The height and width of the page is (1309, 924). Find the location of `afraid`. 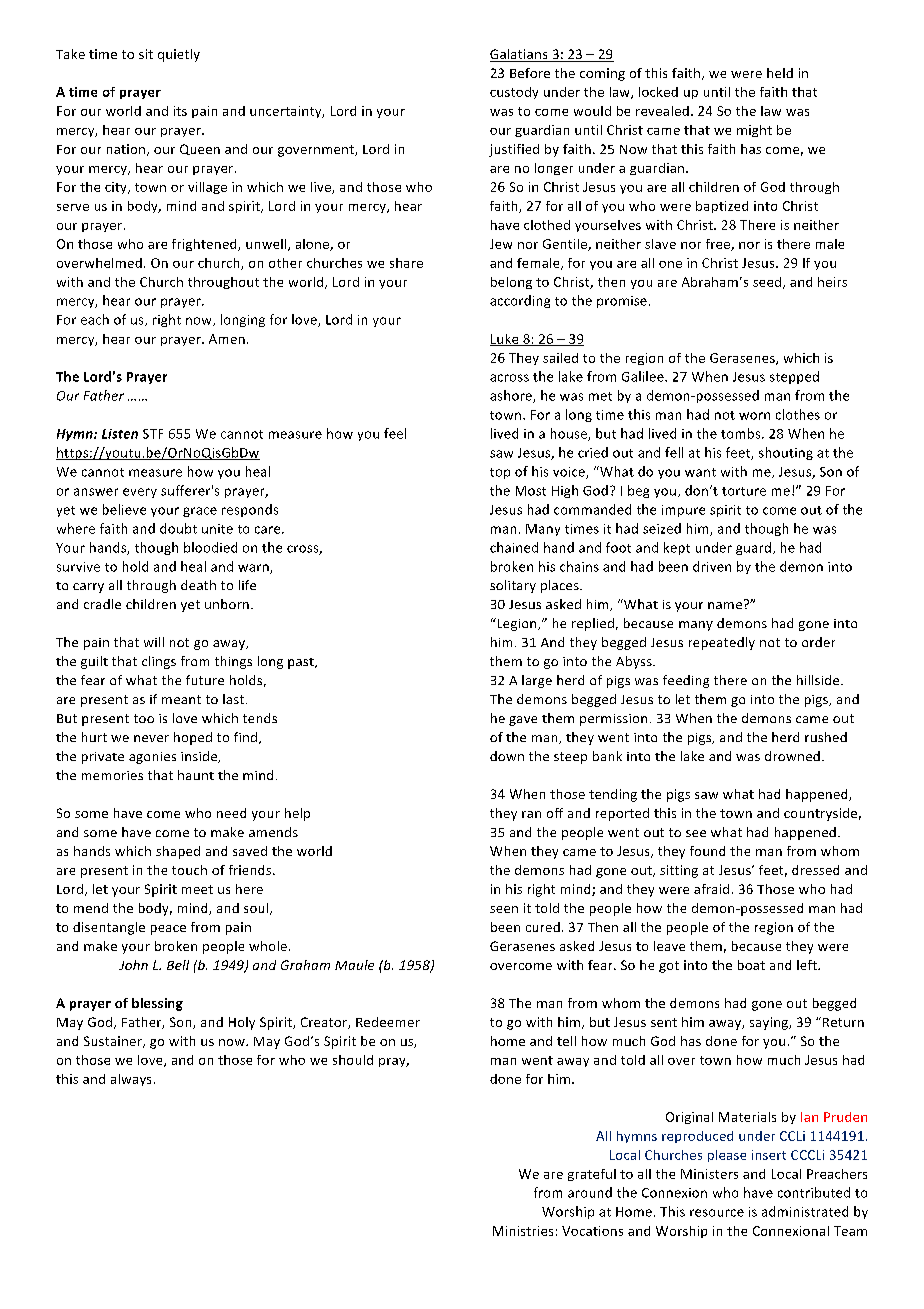

afraid is located at coordinates (711, 889).
